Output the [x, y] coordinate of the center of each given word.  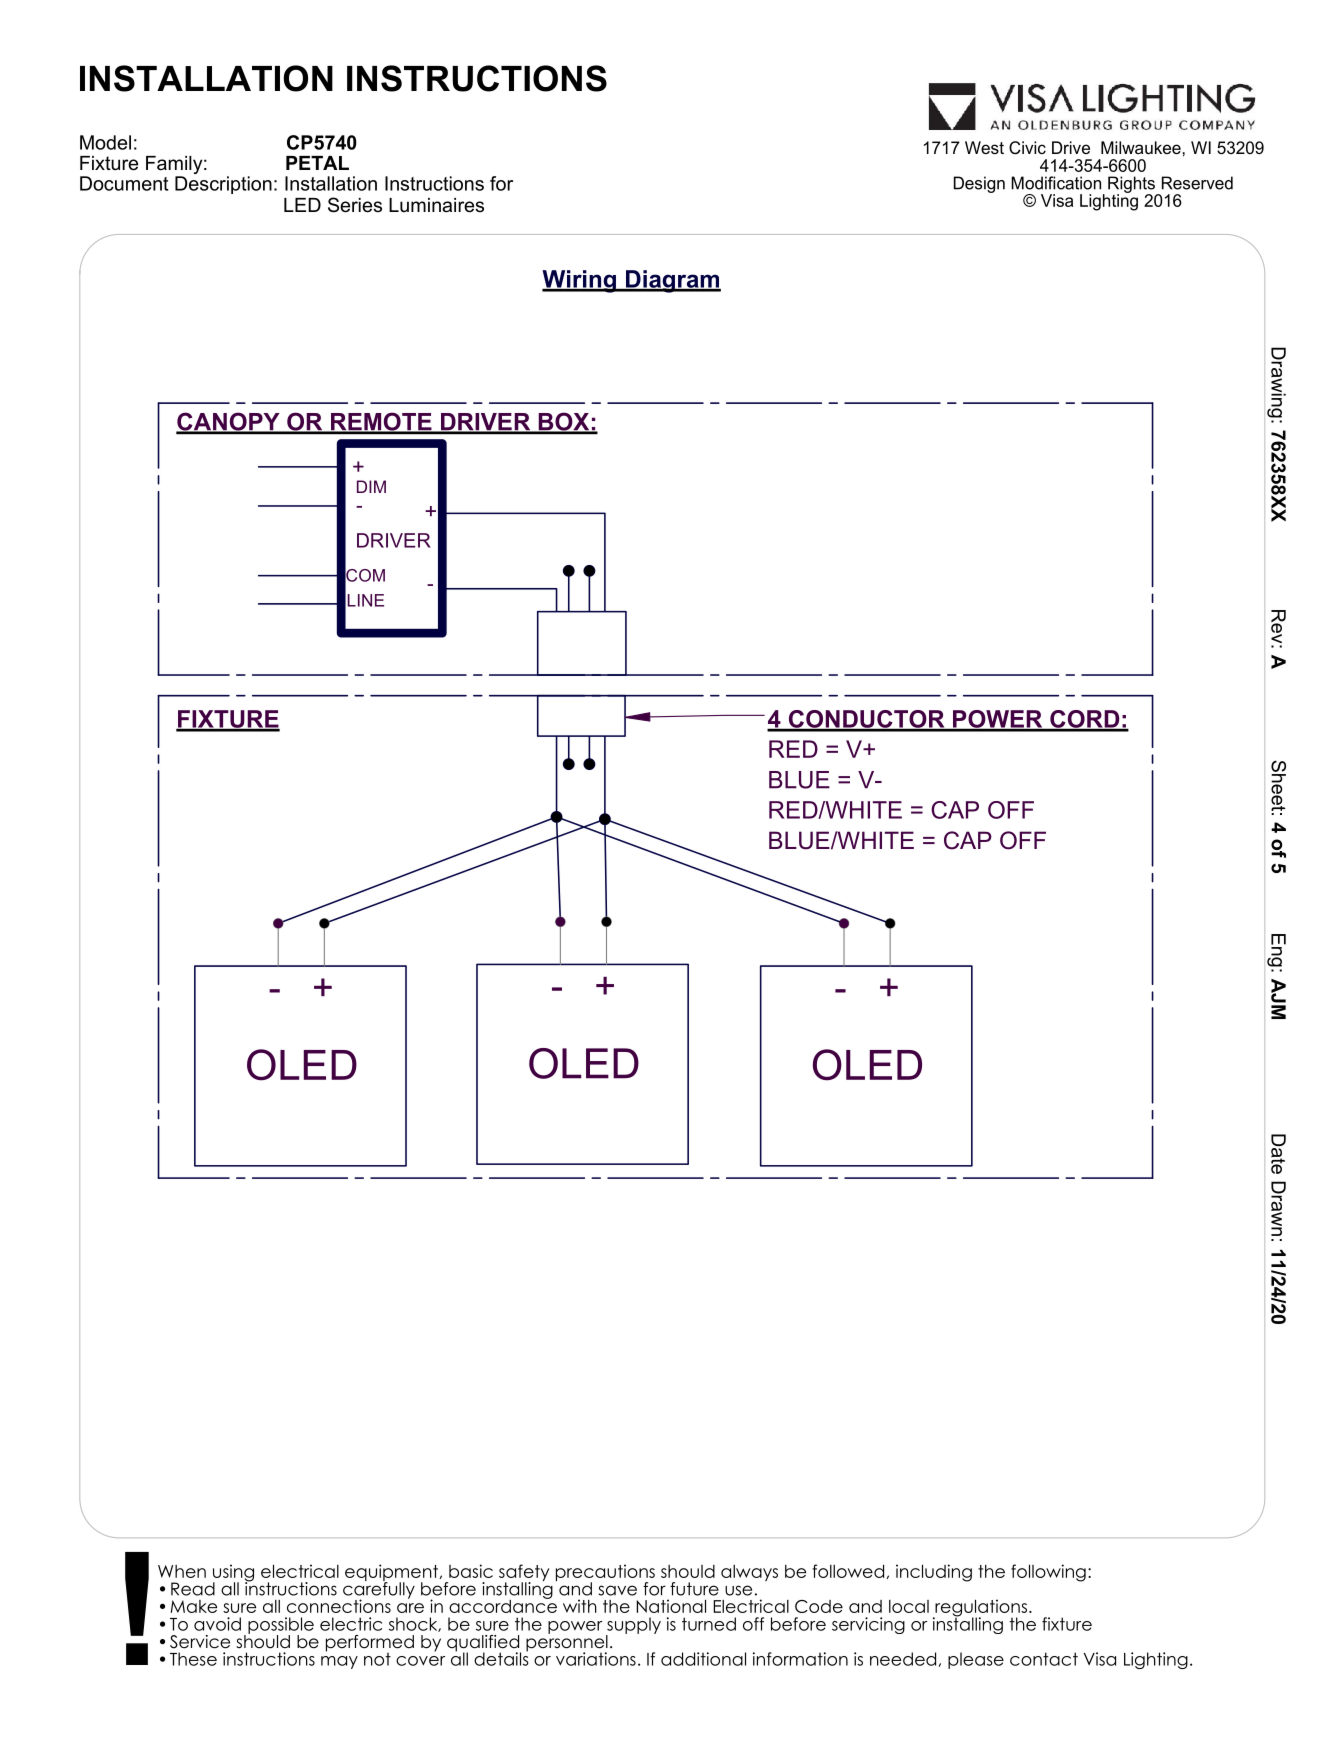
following [1048, 1573]
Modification [1056, 183]
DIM [371, 486]
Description [223, 185]
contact [1044, 1659]
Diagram [672, 281]
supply [633, 1626]
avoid [217, 1624]
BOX [564, 423]
